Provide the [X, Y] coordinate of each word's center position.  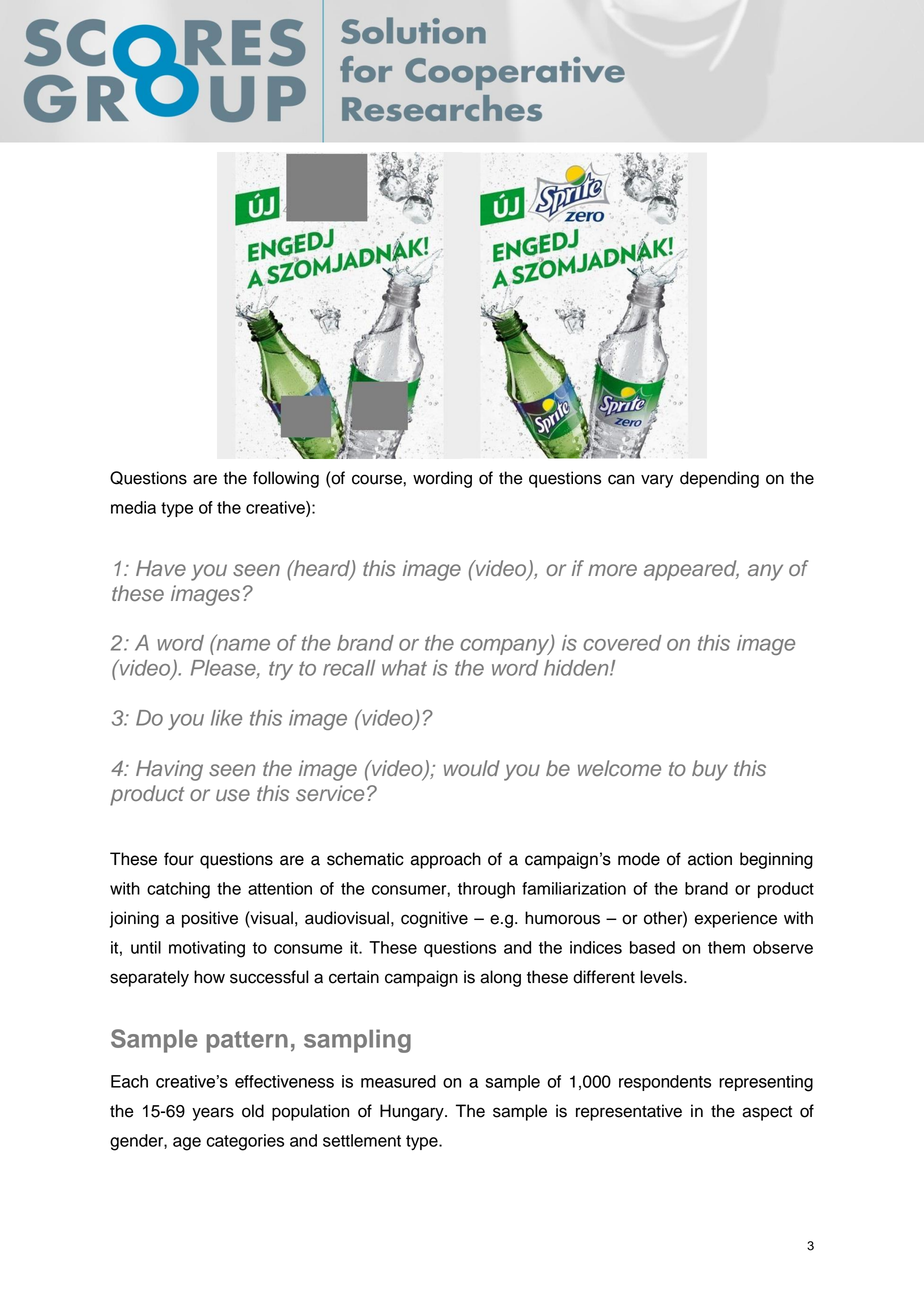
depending [719, 479]
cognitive [434, 919]
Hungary [413, 1112]
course [378, 479]
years [213, 1114]
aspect [767, 1113]
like [226, 718]
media [133, 507]
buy [710, 770]
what [404, 668]
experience [735, 919]
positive [210, 919]
